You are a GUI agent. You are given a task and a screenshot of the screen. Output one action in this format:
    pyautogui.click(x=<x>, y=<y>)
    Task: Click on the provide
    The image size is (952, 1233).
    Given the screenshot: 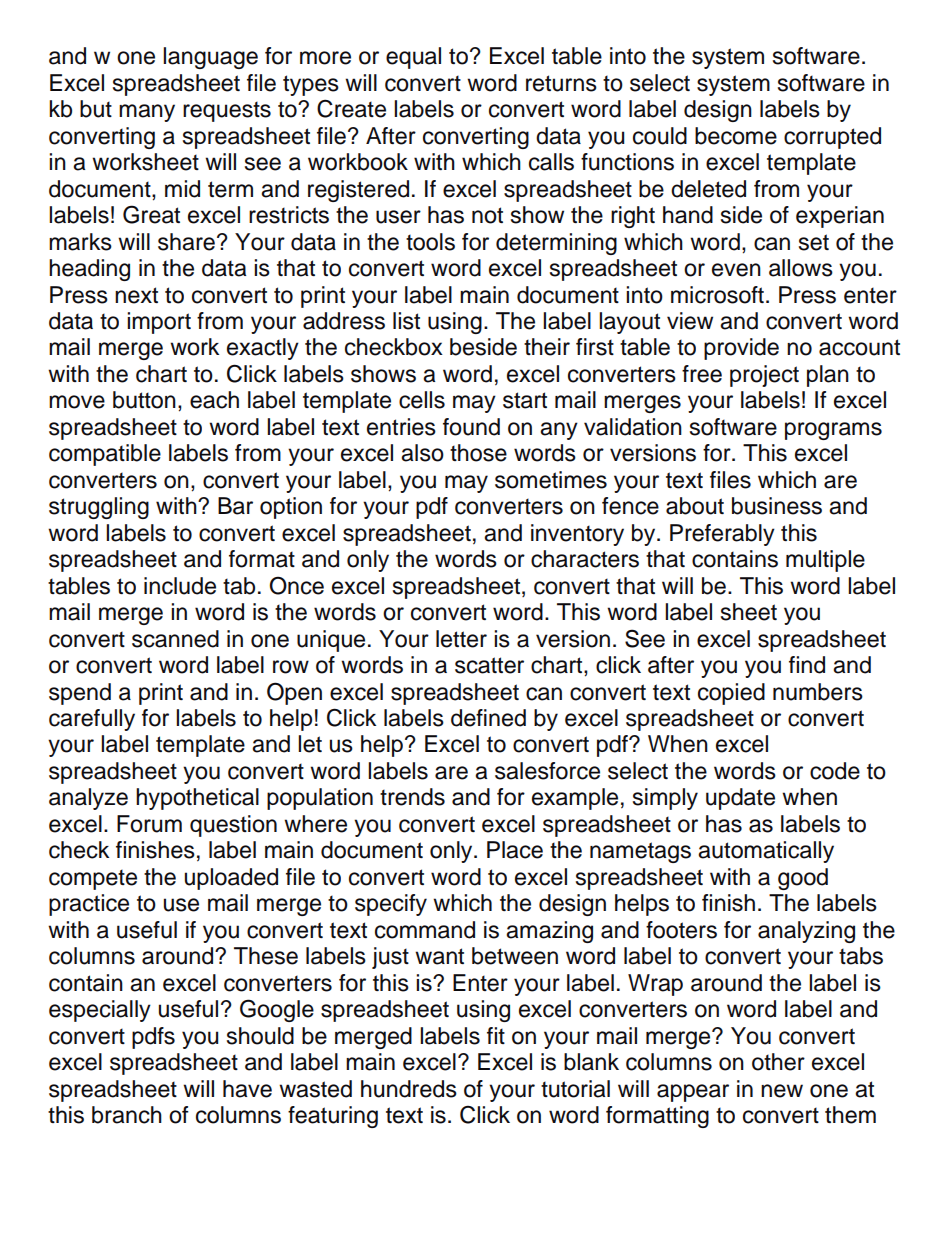 What is the action you would take?
    pyautogui.click(x=741, y=349)
